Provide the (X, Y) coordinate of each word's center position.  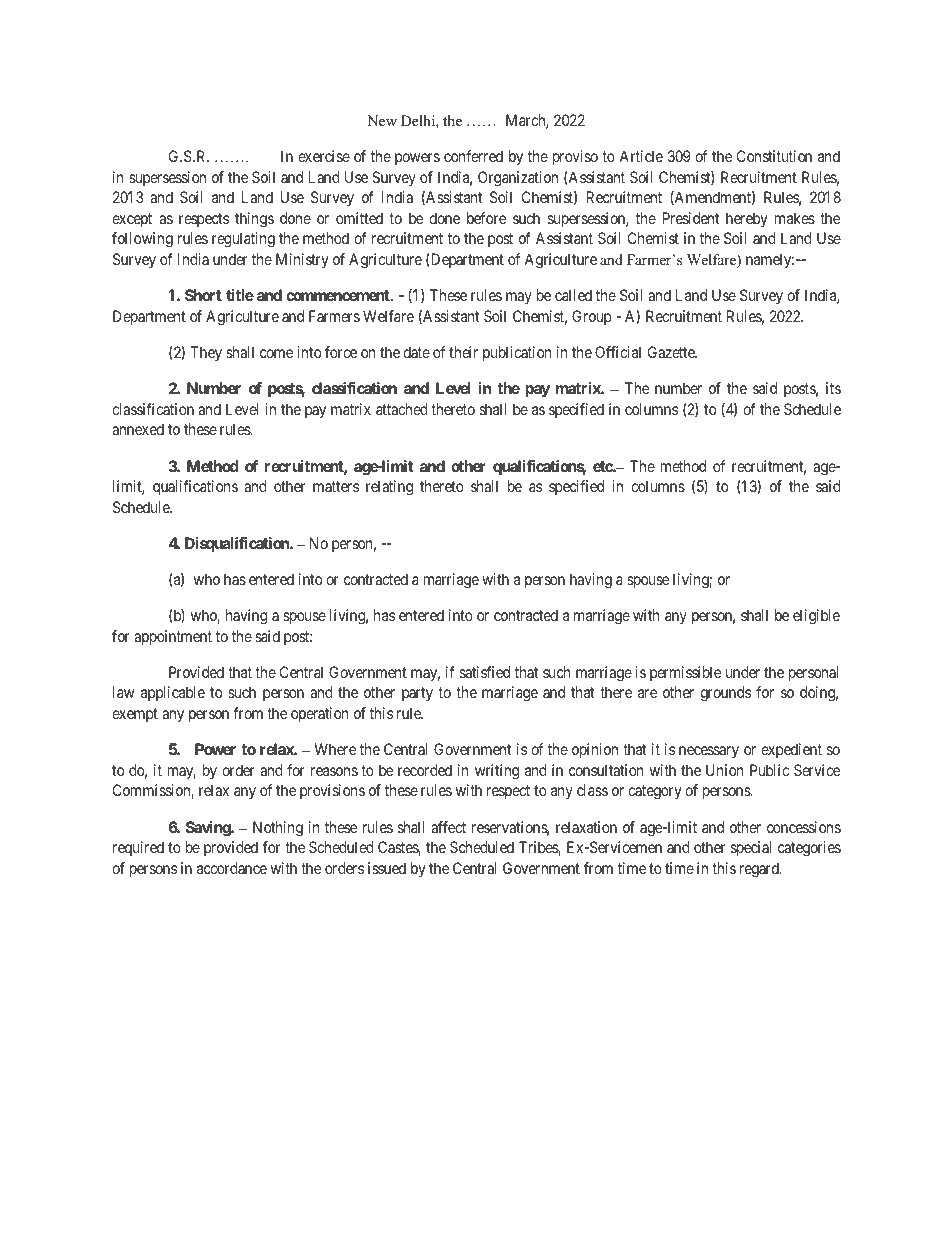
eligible (816, 617)
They (206, 353)
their (463, 352)
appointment (173, 638)
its (833, 388)
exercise (324, 156)
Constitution (774, 156)
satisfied (485, 672)
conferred (473, 156)
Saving (209, 829)
